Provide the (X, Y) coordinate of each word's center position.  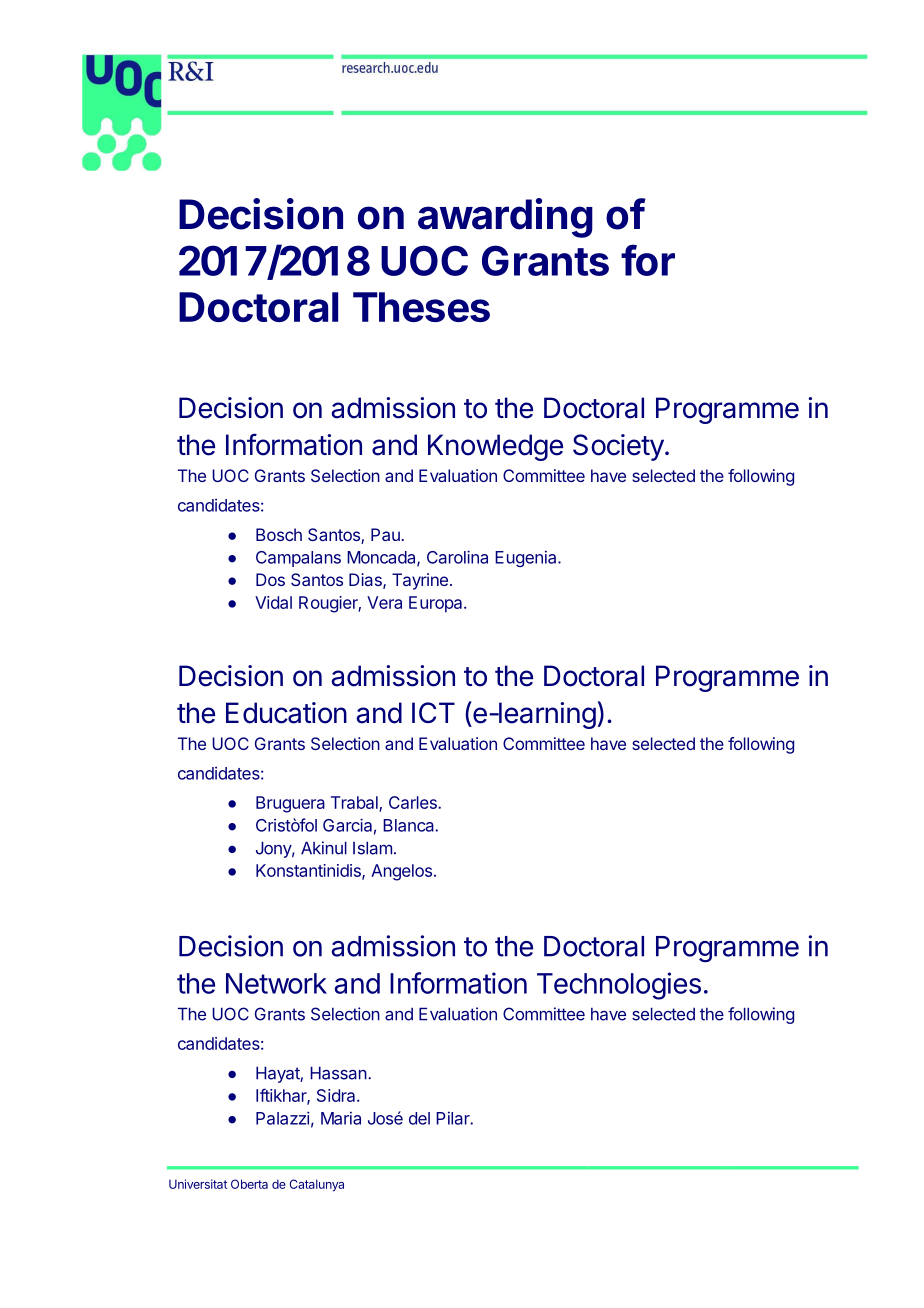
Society (618, 447)
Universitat (198, 1184)
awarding (505, 218)
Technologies (619, 986)
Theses (421, 307)
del (419, 1118)
